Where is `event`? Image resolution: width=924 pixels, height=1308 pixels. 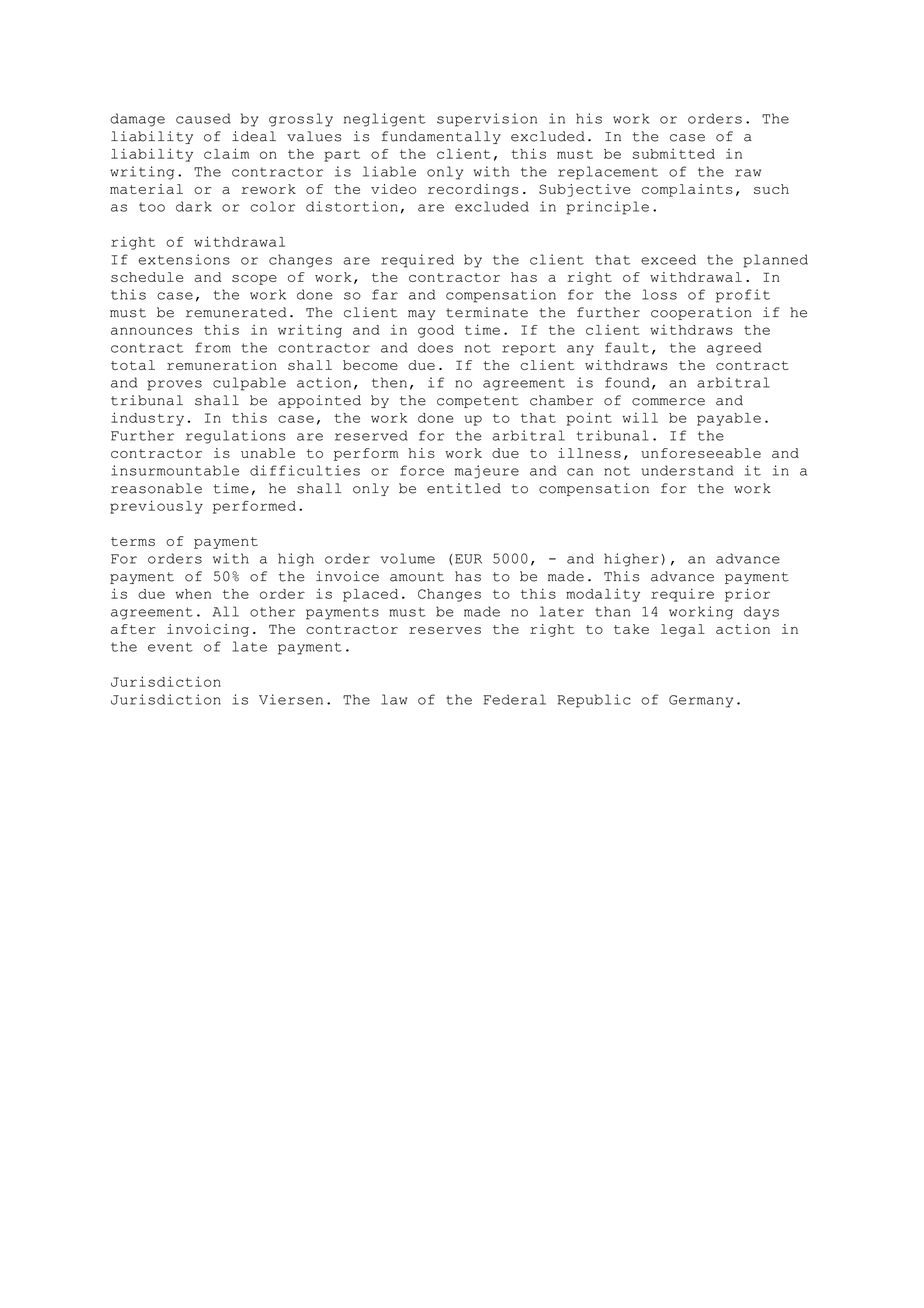
event is located at coordinates (170, 647).
